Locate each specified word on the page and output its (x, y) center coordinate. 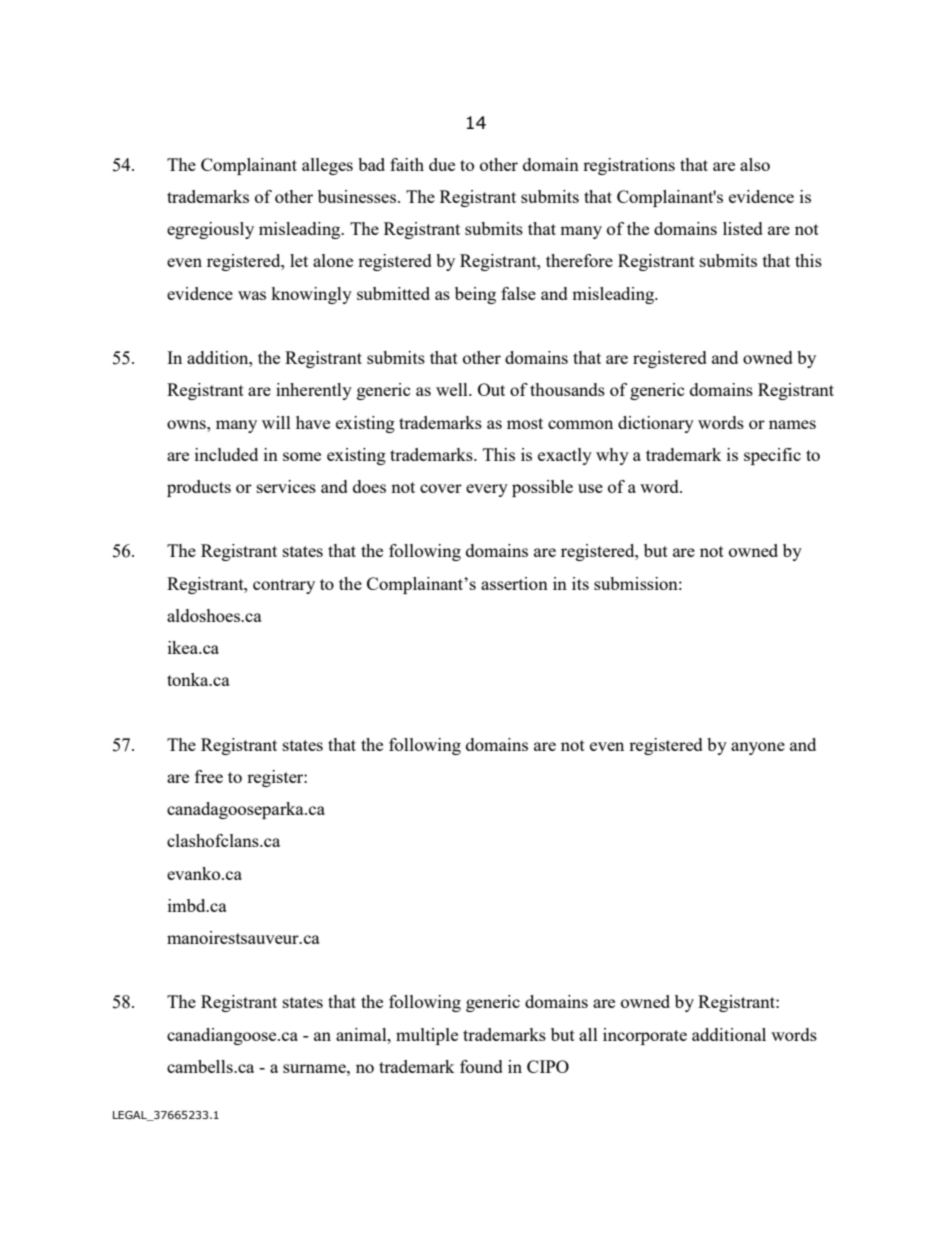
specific (772, 456)
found (481, 1066)
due (442, 164)
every (487, 490)
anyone (758, 748)
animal (362, 1034)
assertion (514, 583)
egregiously (210, 230)
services (286, 486)
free (209, 776)
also (755, 164)
